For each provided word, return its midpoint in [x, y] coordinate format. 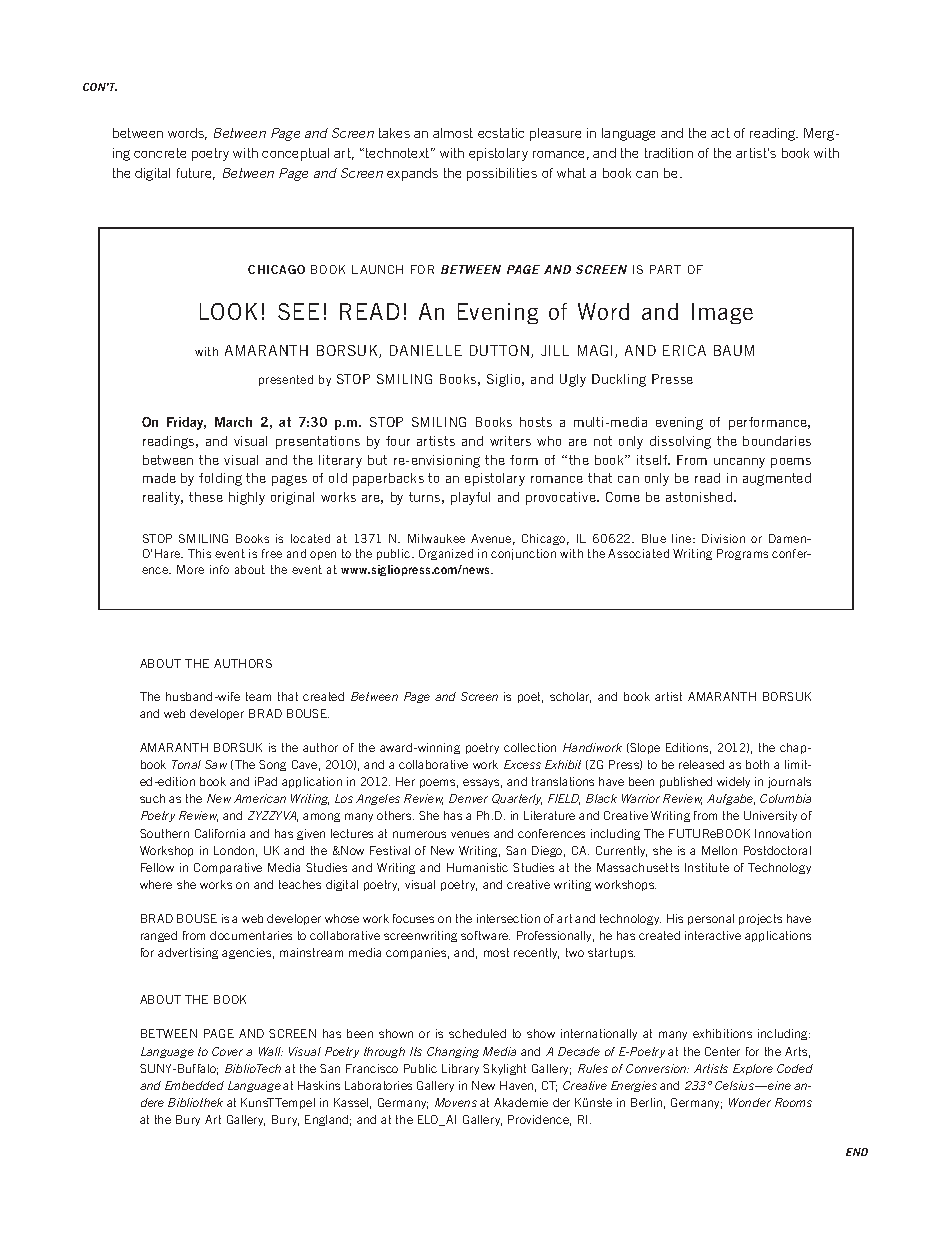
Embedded [194, 1085]
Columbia [785, 798]
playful [470, 498]
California [220, 833]
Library [460, 1069]
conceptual [295, 154]
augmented [777, 479]
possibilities [502, 174]
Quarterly [517, 799]
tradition [669, 153]
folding [220, 479]
